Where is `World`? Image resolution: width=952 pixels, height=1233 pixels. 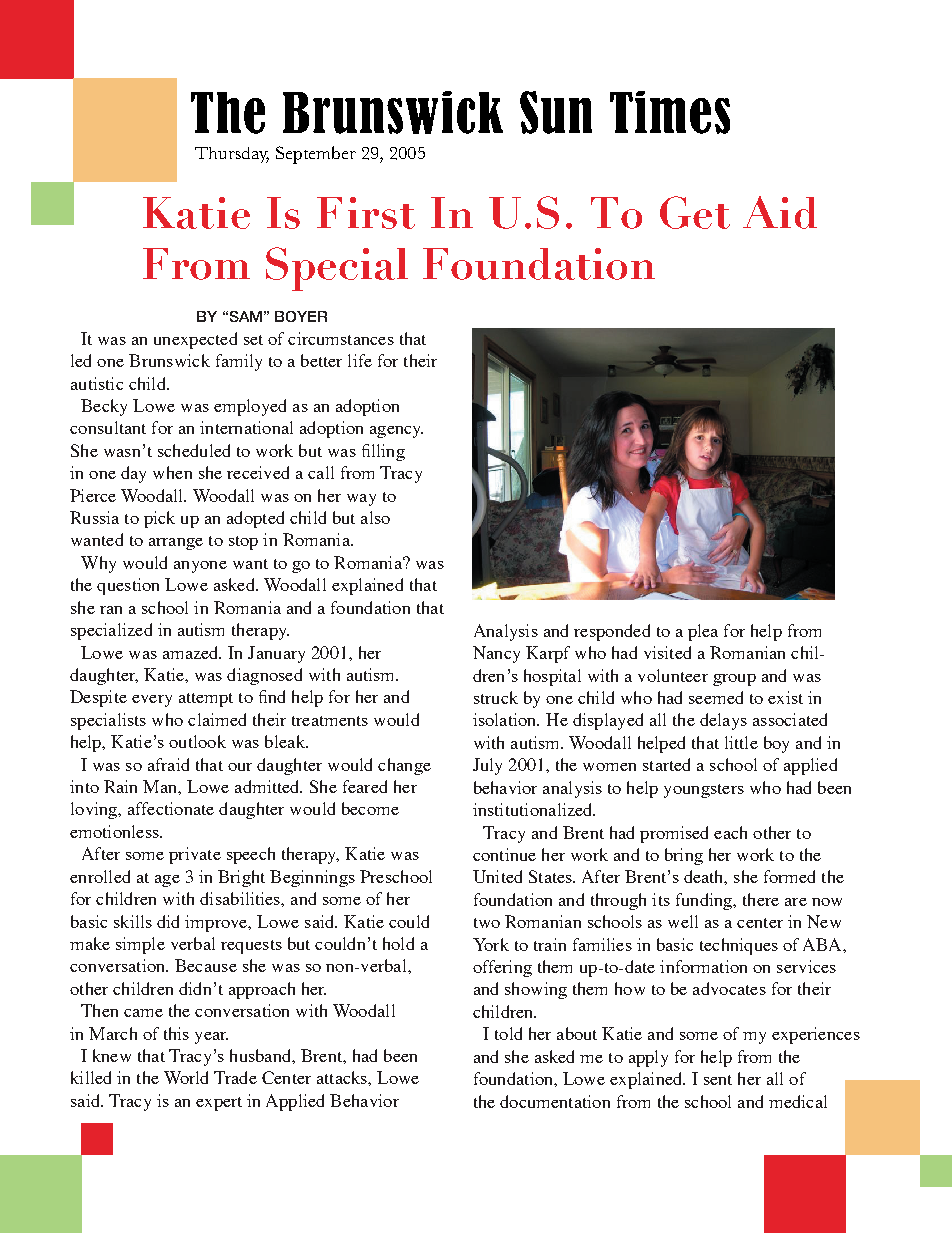
World is located at coordinates (186, 1077).
